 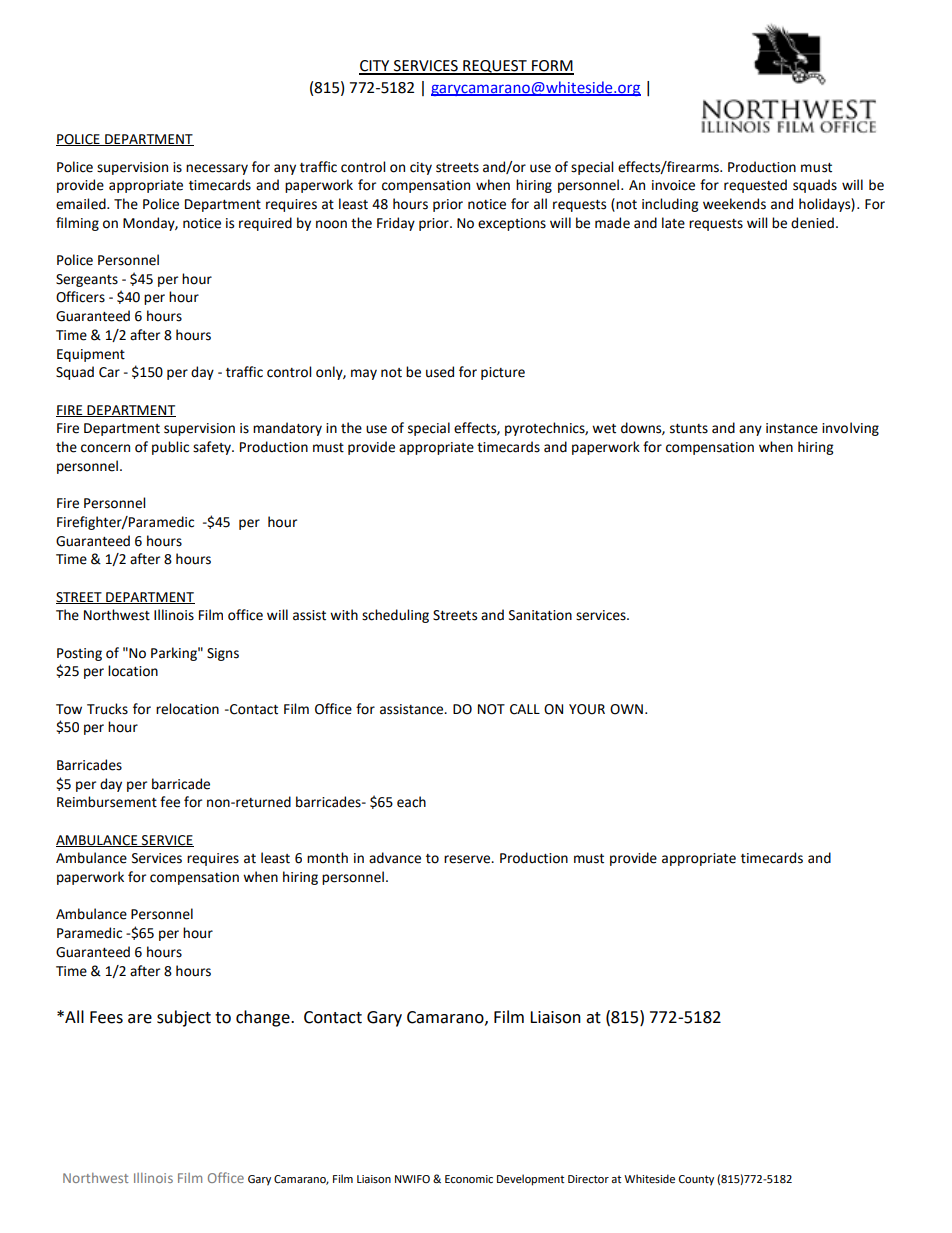 I want to click on necessary, so click(x=217, y=169).
